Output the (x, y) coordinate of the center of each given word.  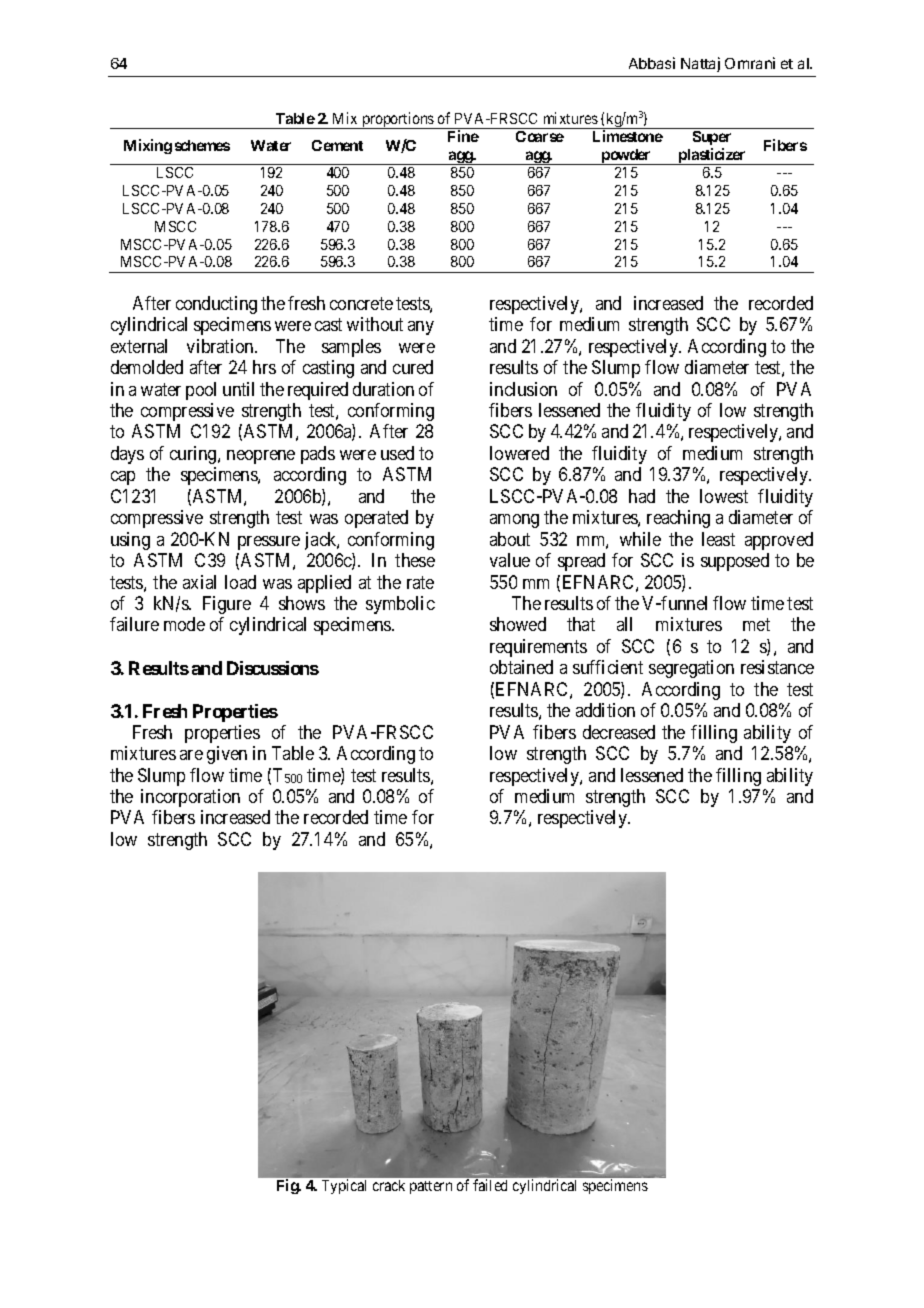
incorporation (190, 798)
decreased (619, 732)
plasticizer (712, 156)
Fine (463, 136)
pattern (431, 1187)
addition (605, 710)
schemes (202, 145)
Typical (344, 1186)
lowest (724, 496)
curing (194, 455)
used (397, 453)
